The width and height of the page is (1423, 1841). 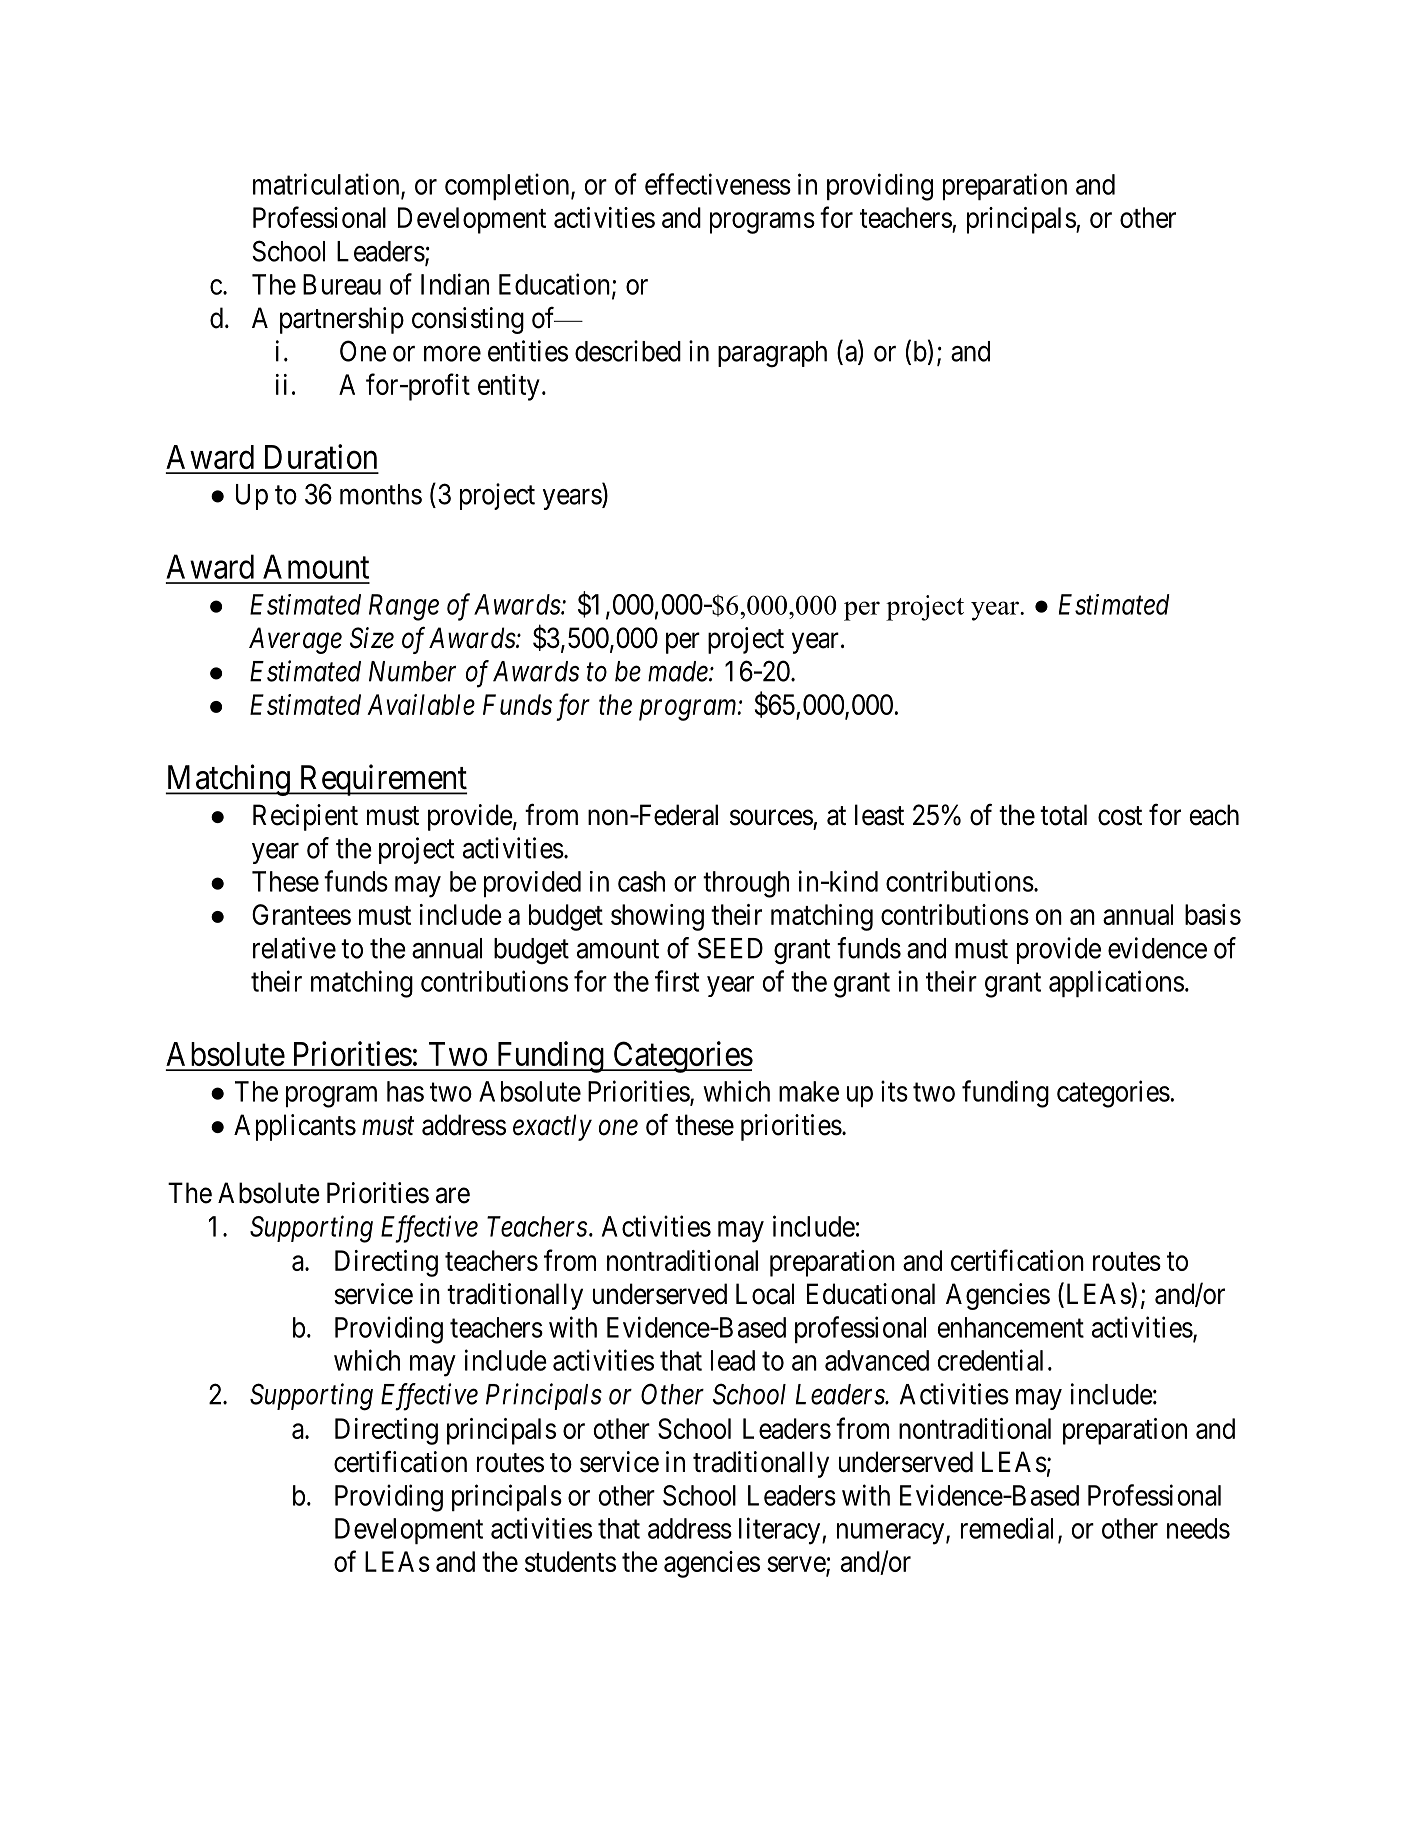 I want to click on through, so click(x=746, y=884).
